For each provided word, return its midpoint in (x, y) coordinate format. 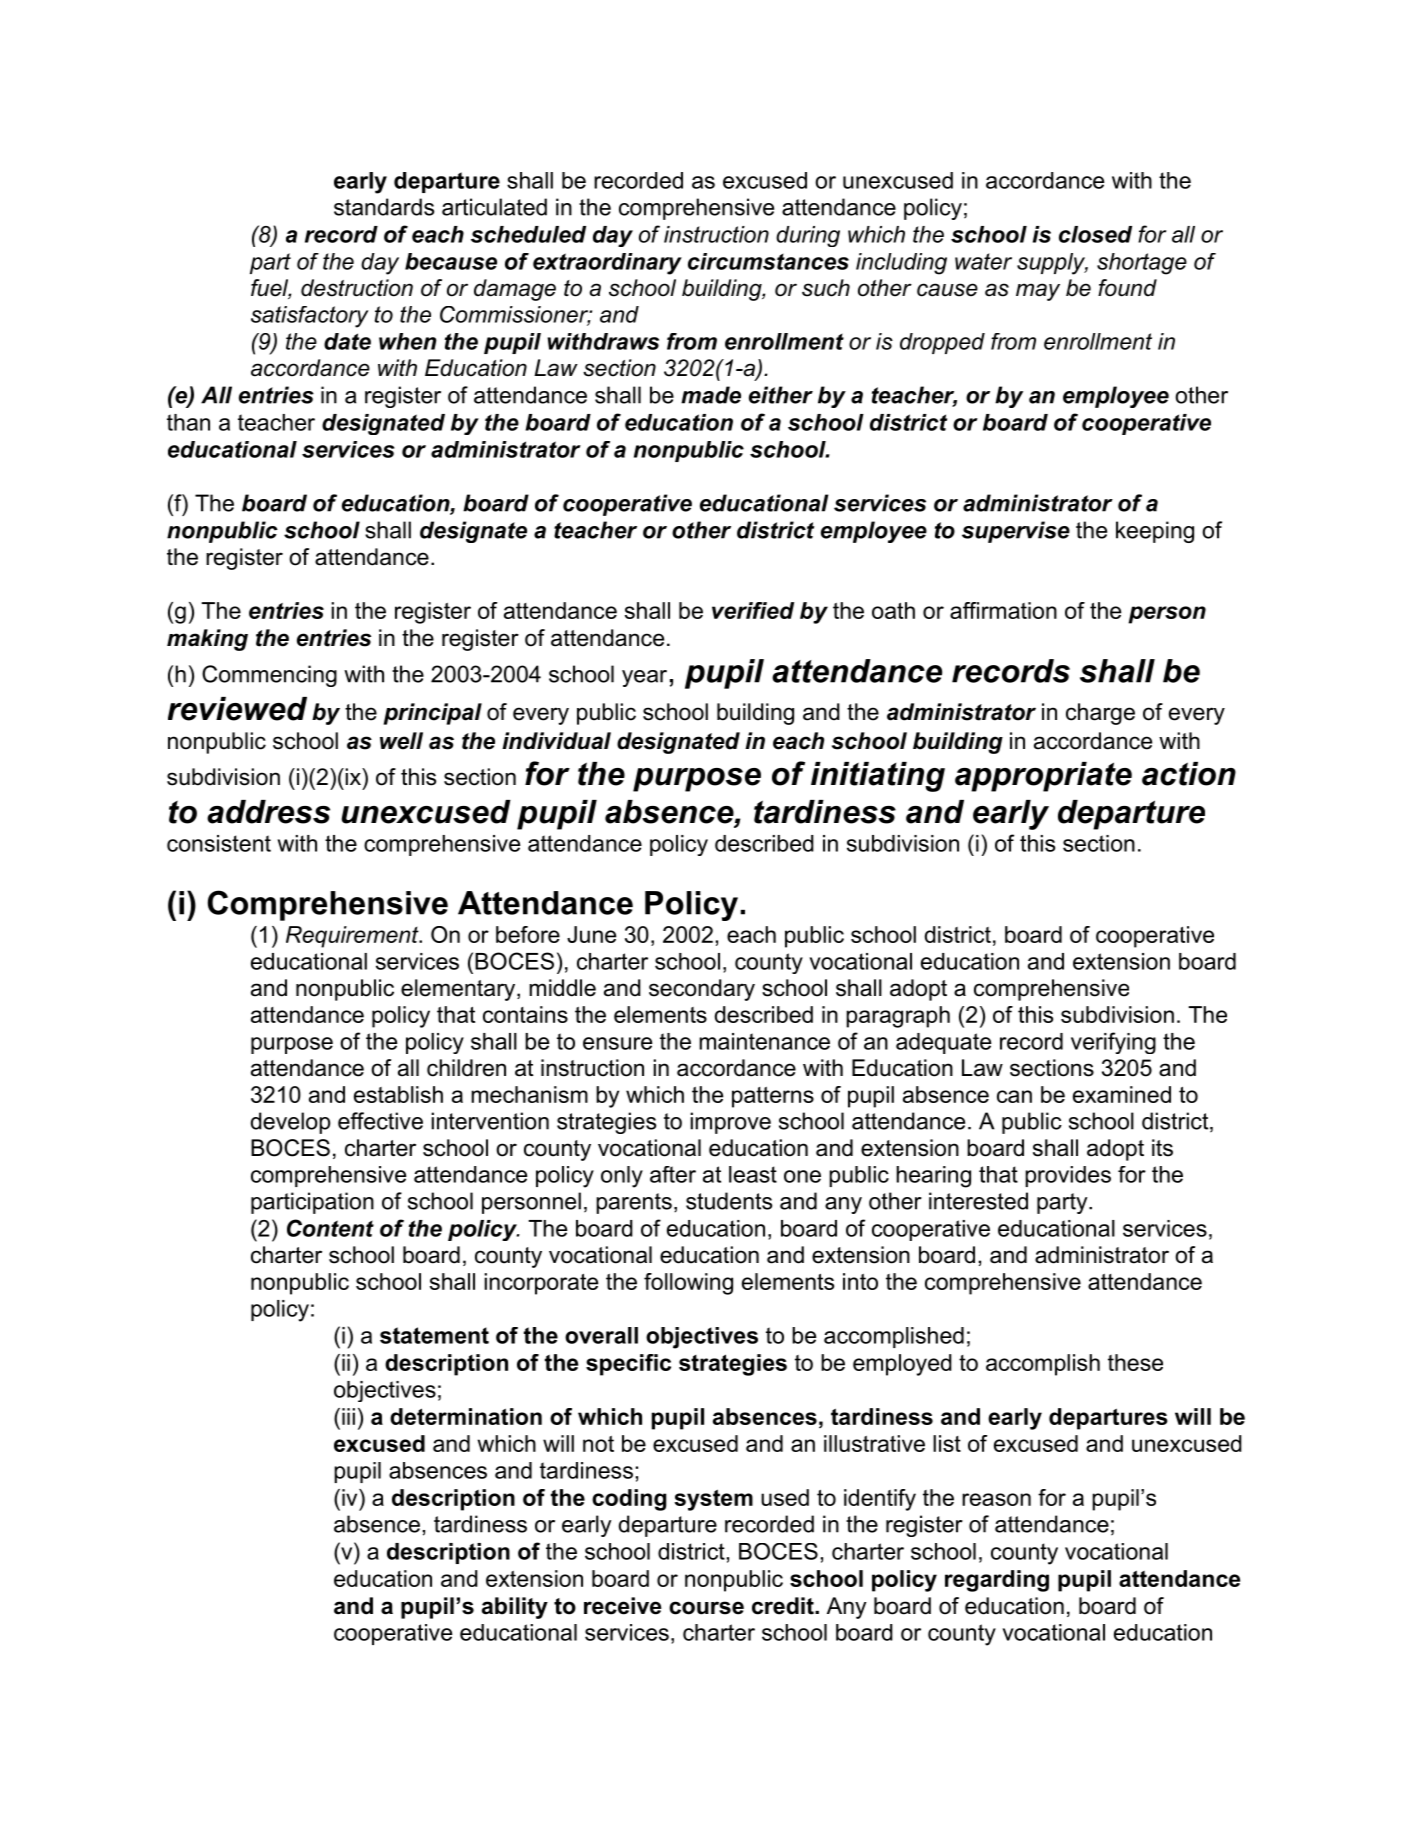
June (591, 934)
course (706, 1608)
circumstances (768, 261)
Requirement (353, 937)
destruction (357, 288)
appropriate (1043, 777)
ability (515, 1608)
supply (1052, 264)
